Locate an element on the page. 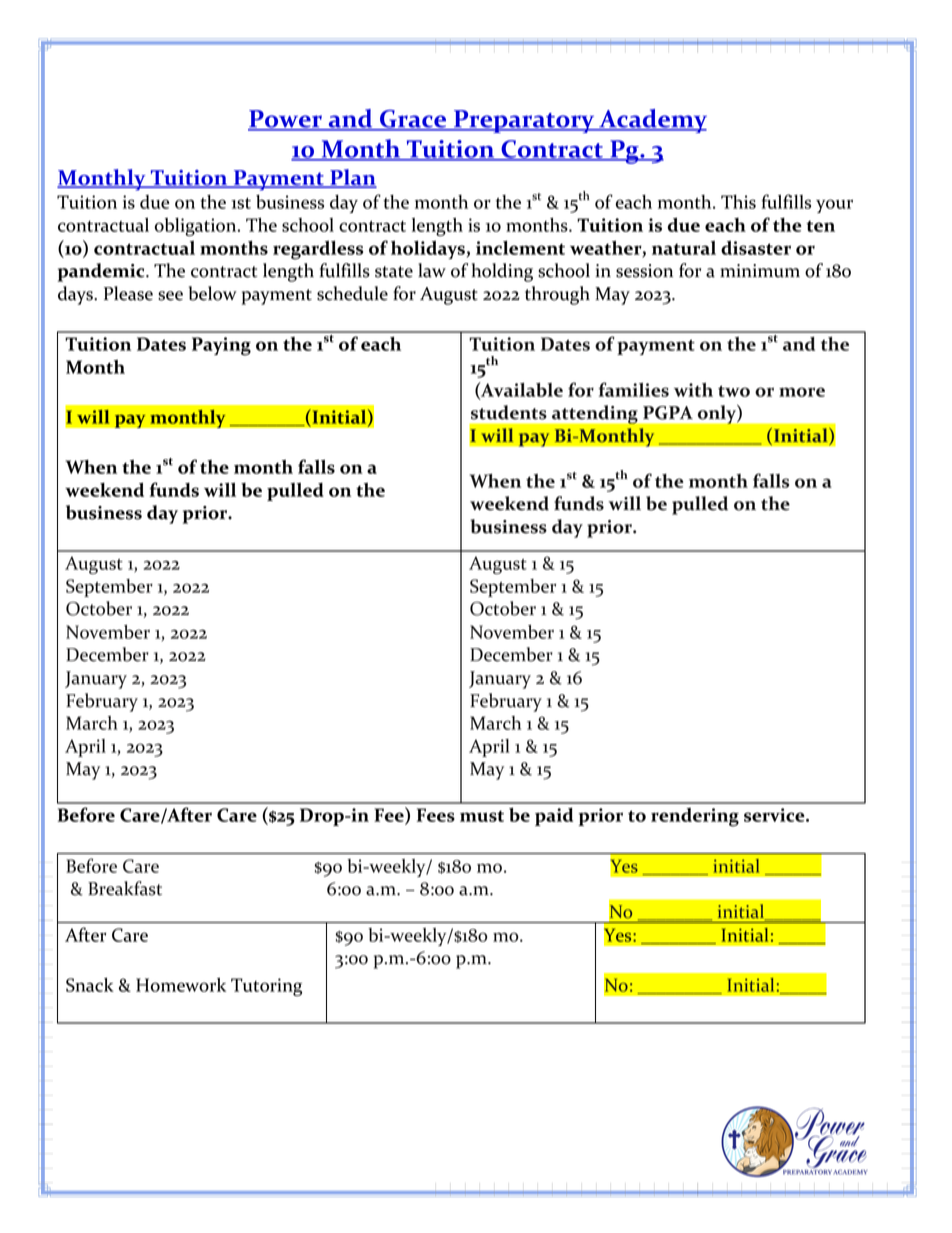 Image resolution: width=952 pixels, height=1233 pixels. Tutoring is located at coordinates (266, 987).
